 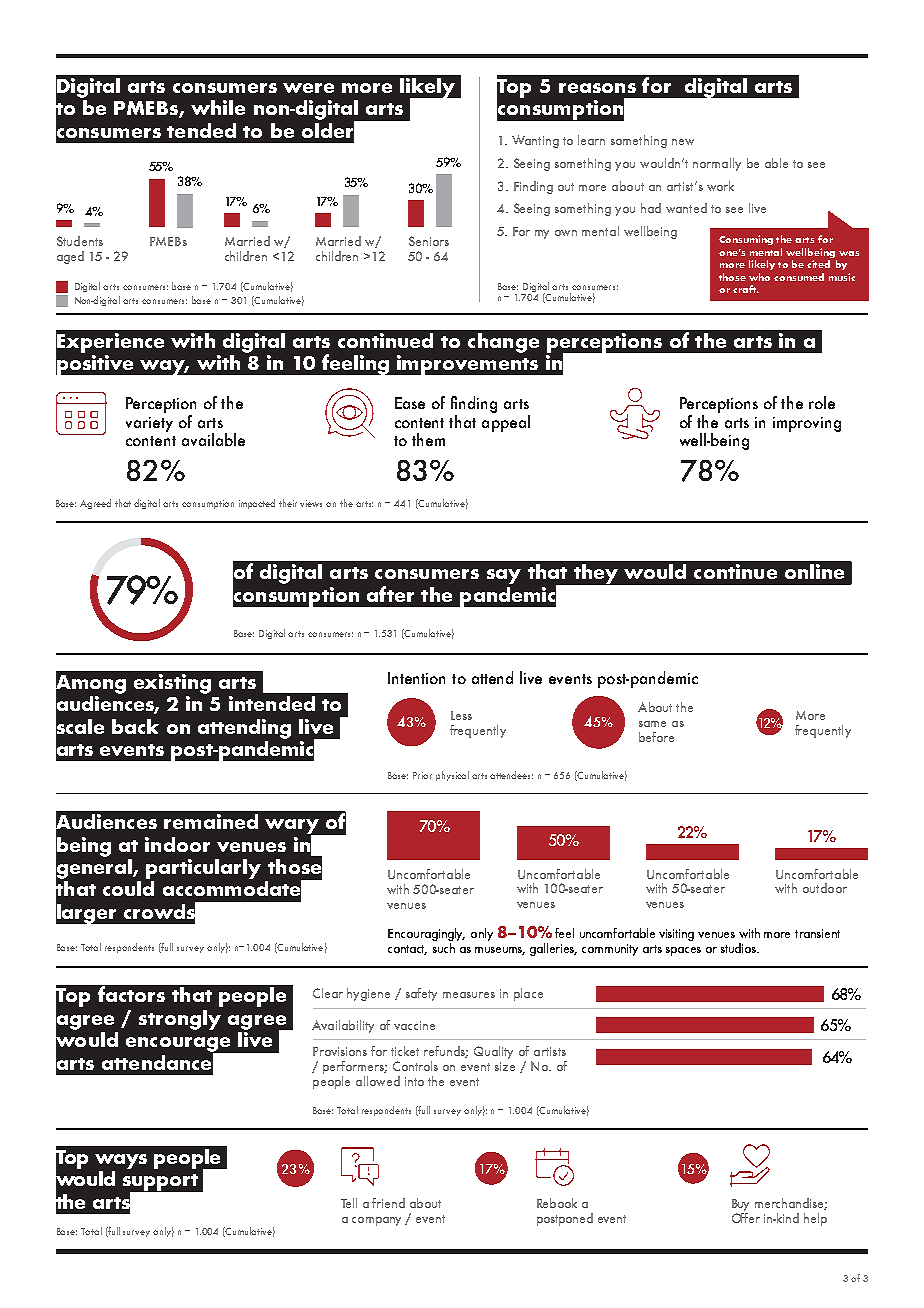 I want to click on normally, so click(x=717, y=164).
